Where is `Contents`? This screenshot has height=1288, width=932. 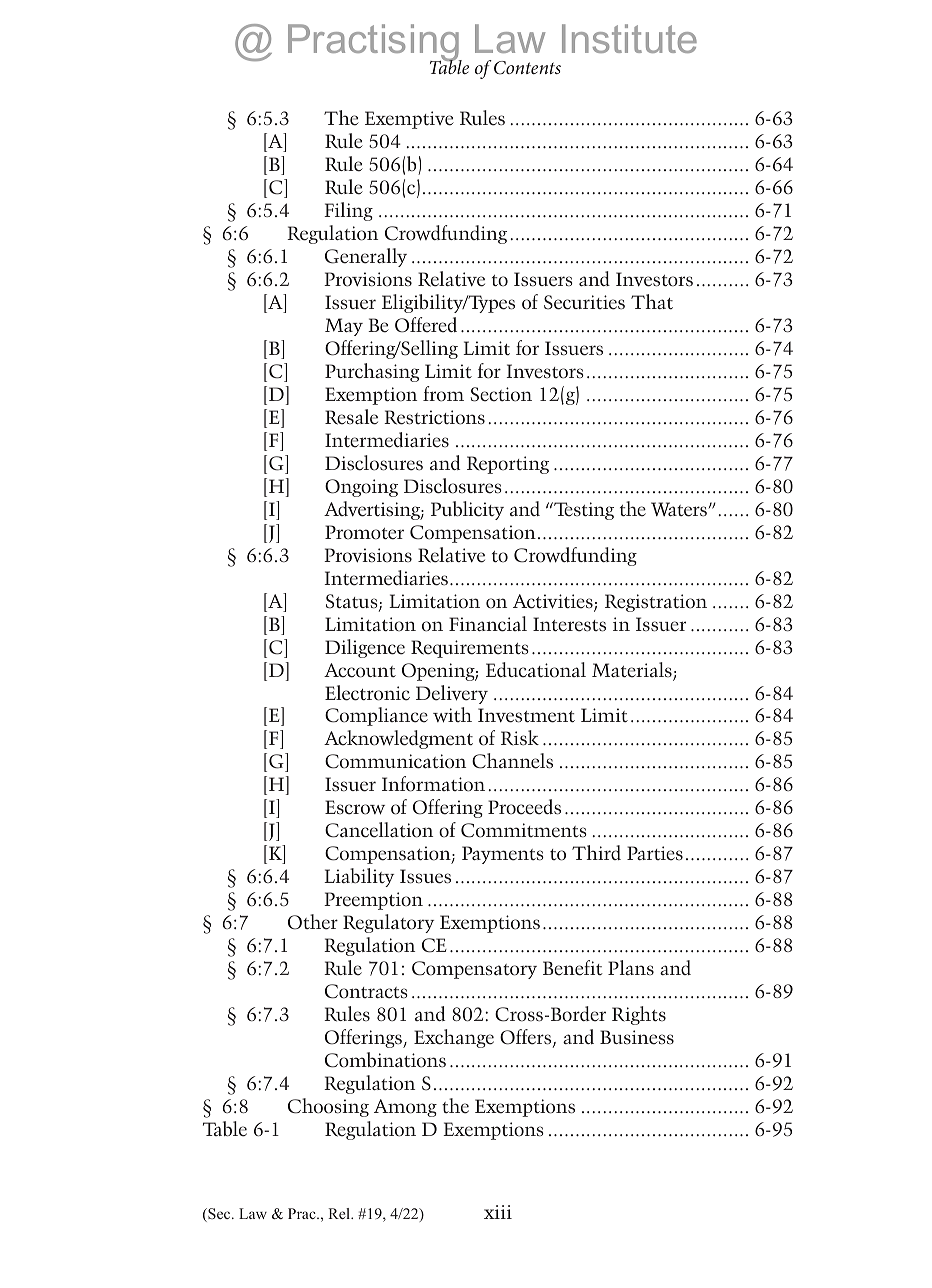 Contents is located at coordinates (527, 68).
